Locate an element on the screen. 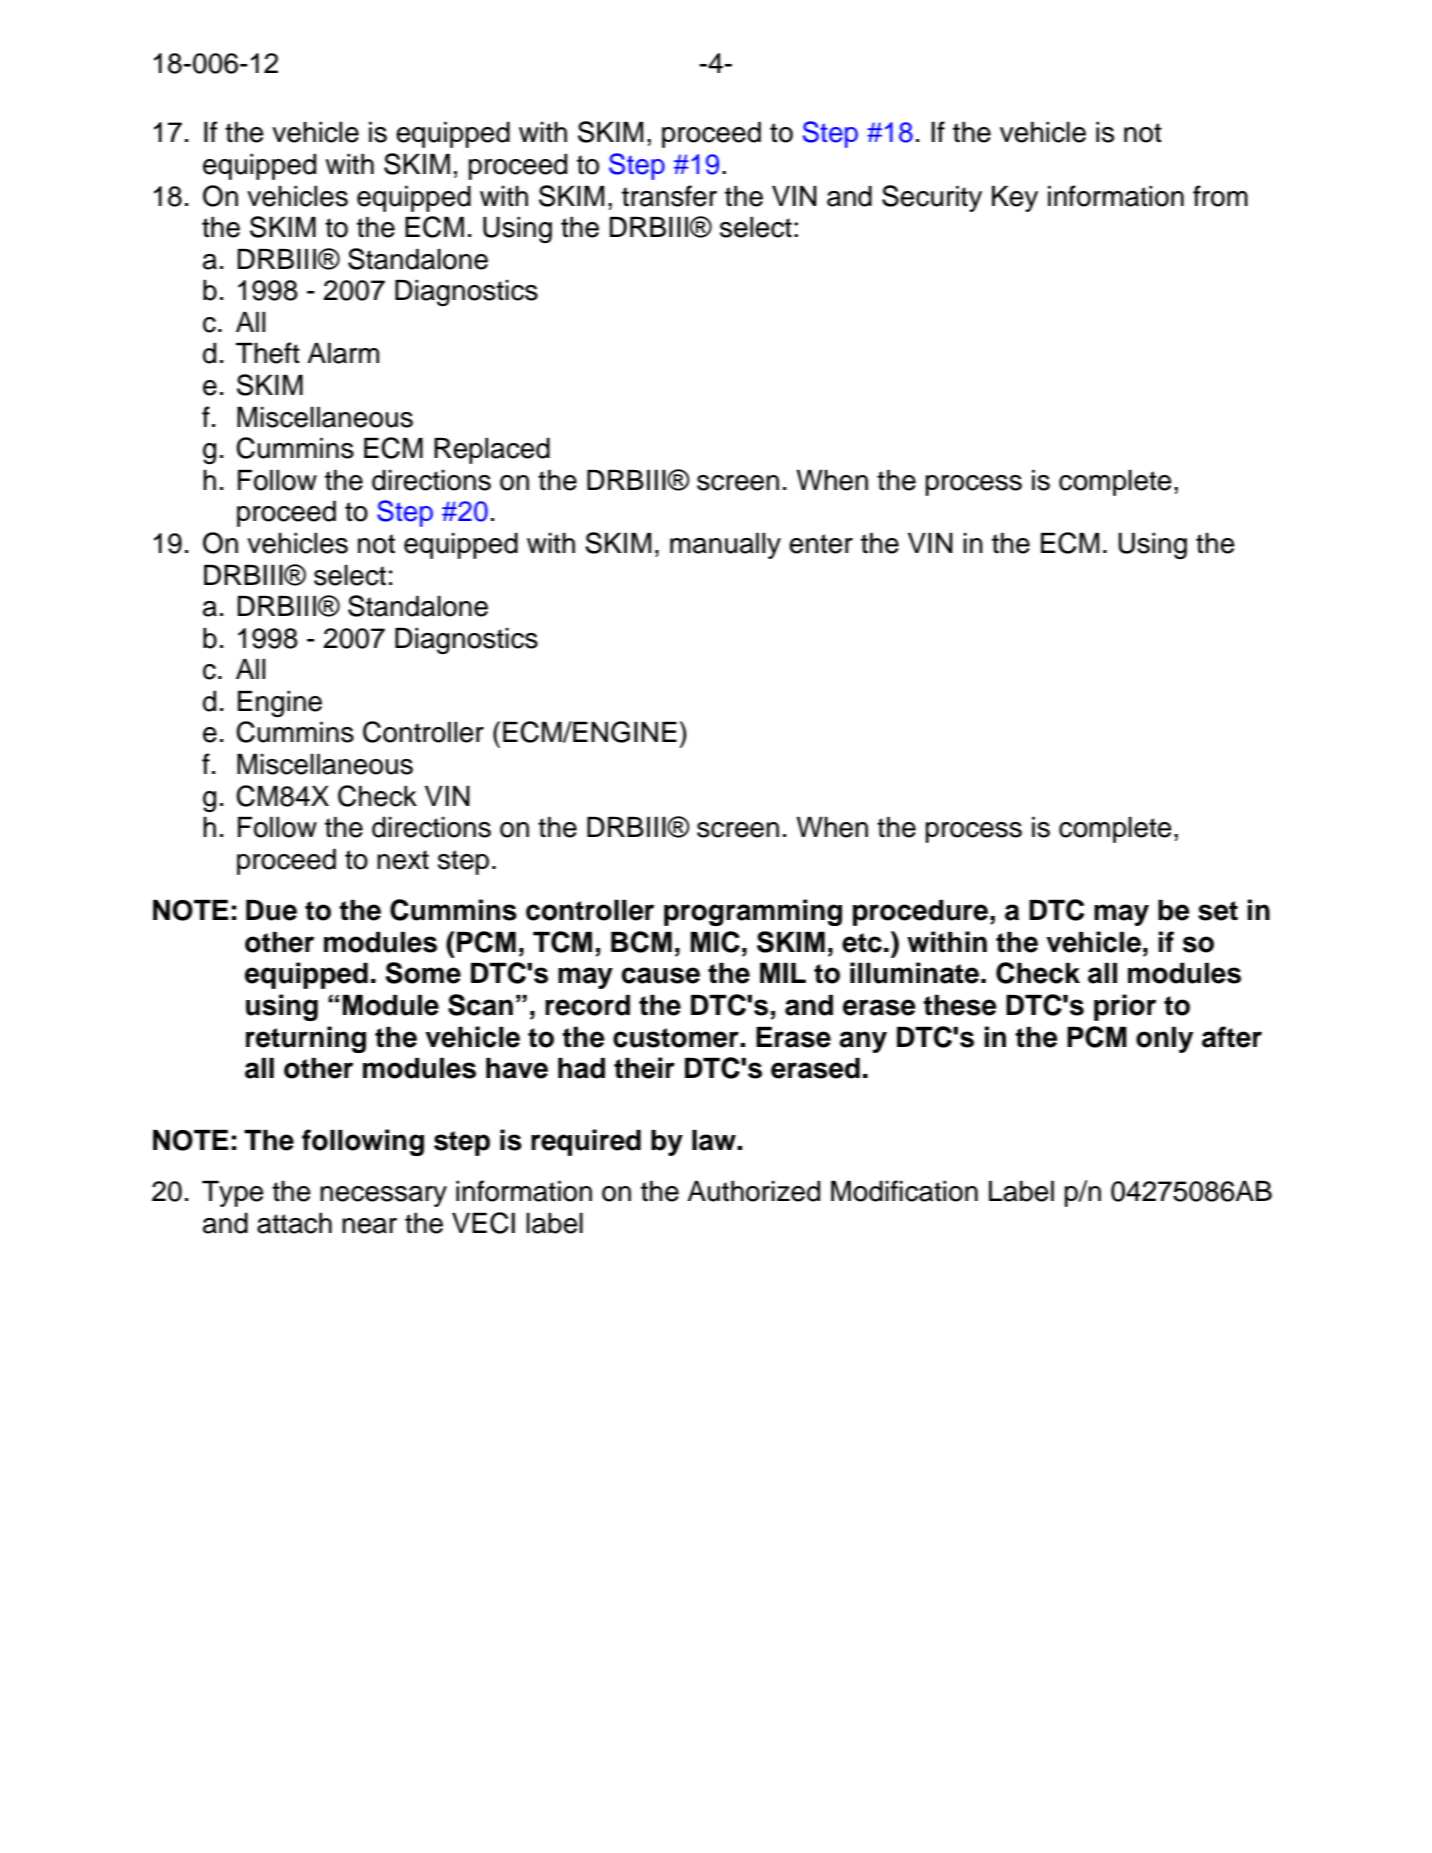  Modification is located at coordinates (904, 1191).
